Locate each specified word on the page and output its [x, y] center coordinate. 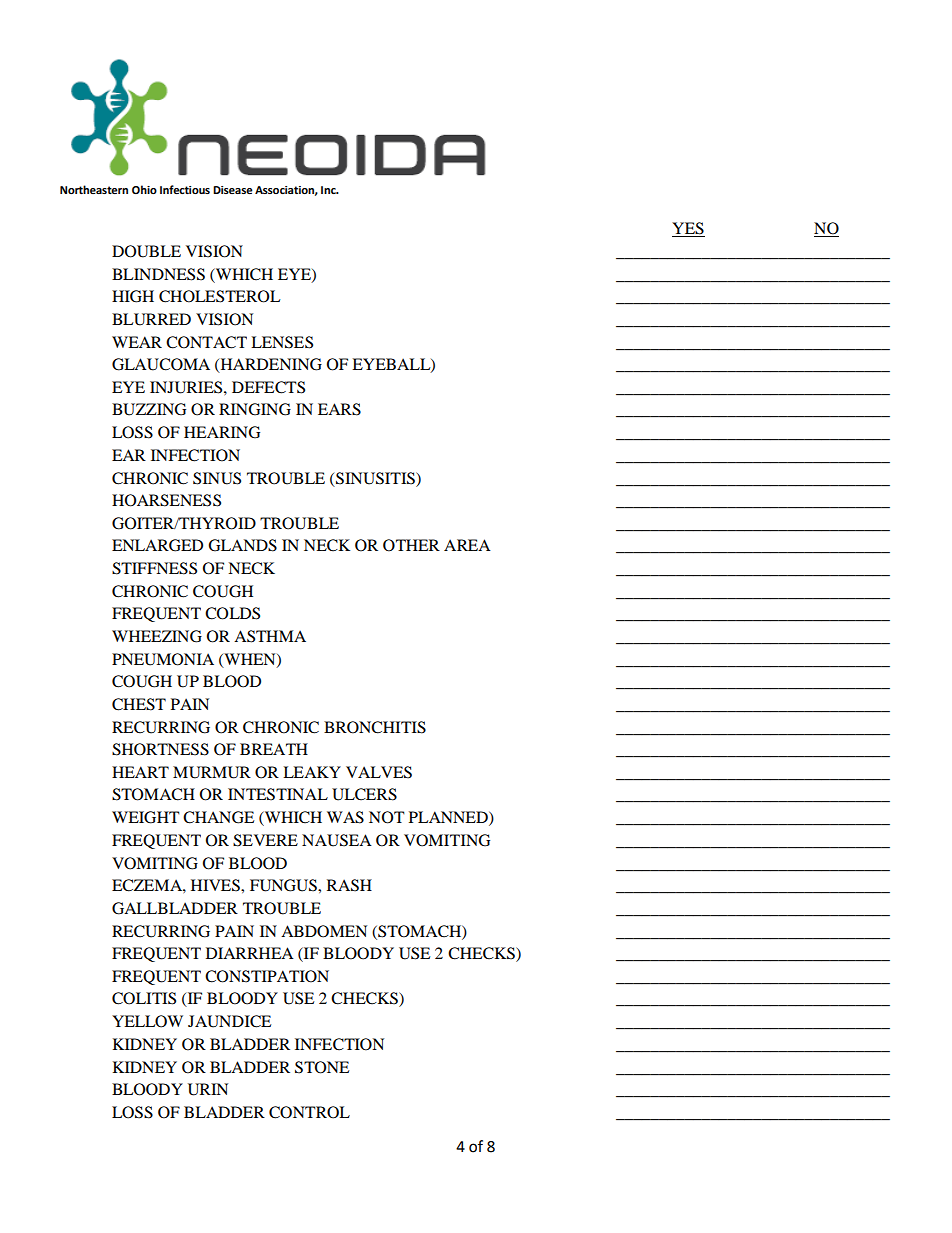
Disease [233, 190]
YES [688, 229]
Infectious [185, 189]
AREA [467, 545]
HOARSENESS [166, 500]
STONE [322, 1067]
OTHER [411, 545]
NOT [387, 817]
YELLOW [147, 1021]
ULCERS [364, 794]
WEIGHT [146, 817]
